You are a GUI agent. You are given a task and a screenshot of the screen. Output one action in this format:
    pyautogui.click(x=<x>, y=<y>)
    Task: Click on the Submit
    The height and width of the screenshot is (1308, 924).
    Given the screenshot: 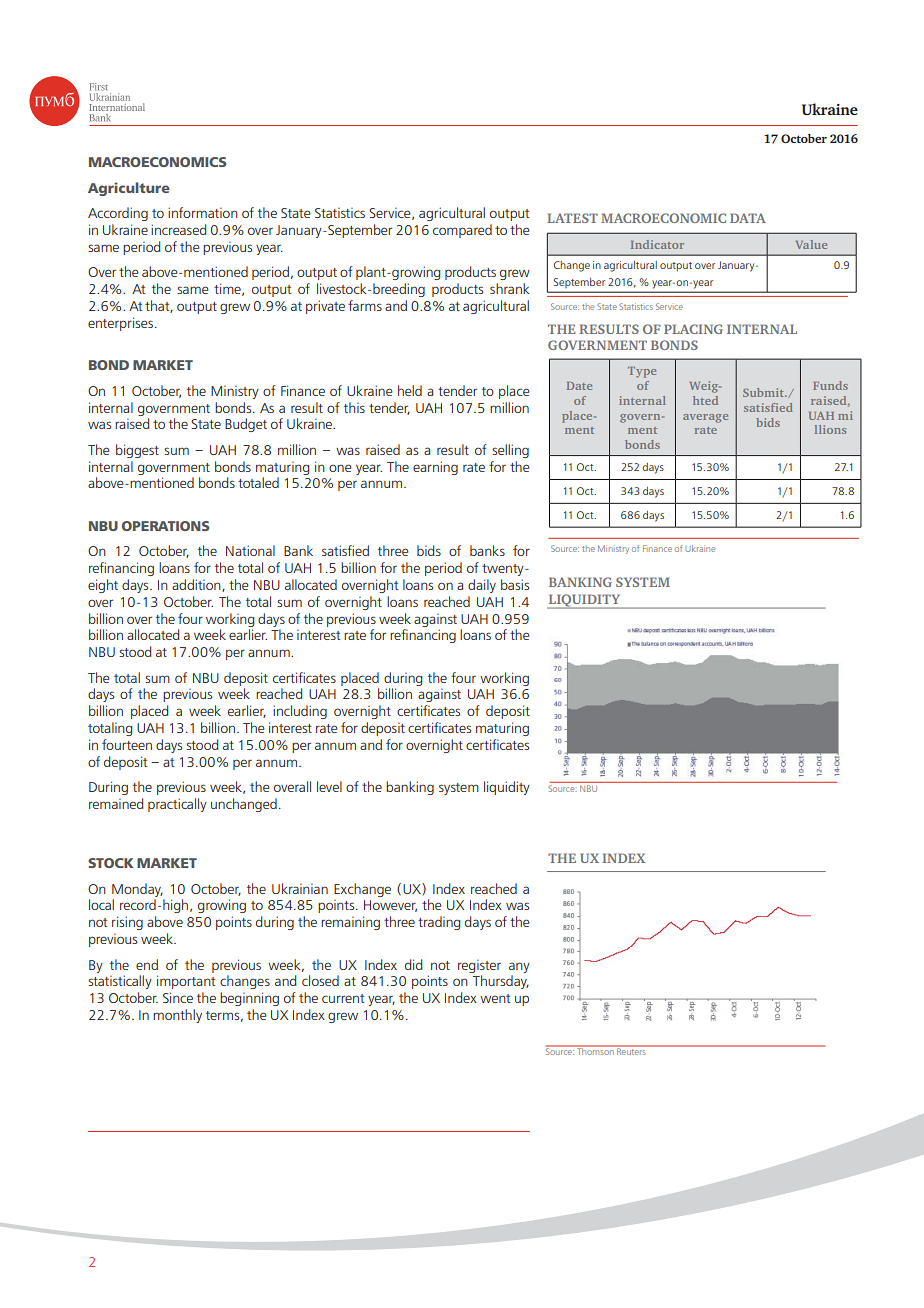 What is the action you would take?
    pyautogui.click(x=764, y=392)
